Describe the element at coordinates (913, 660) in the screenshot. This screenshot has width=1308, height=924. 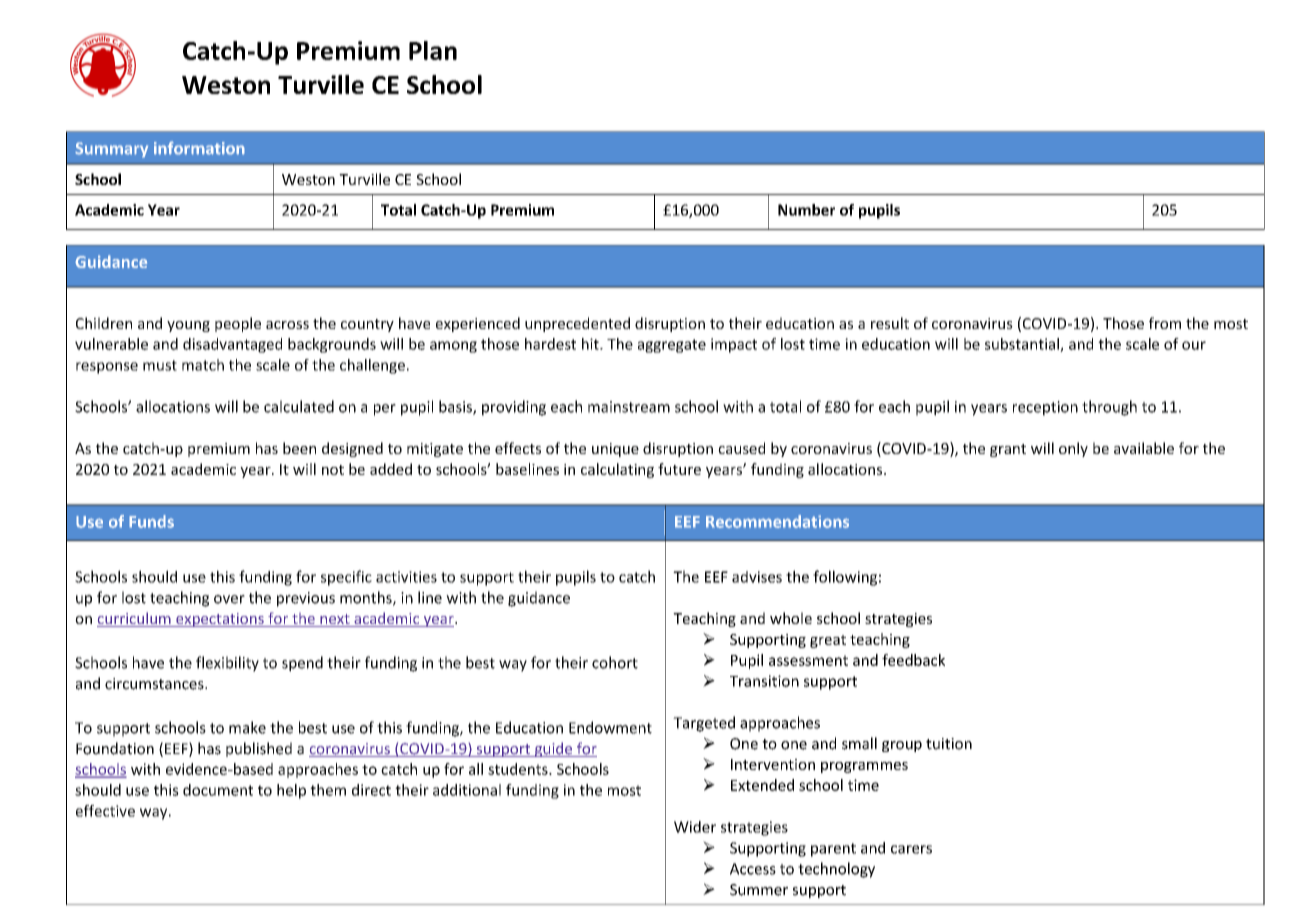
I see `feedback` at that location.
